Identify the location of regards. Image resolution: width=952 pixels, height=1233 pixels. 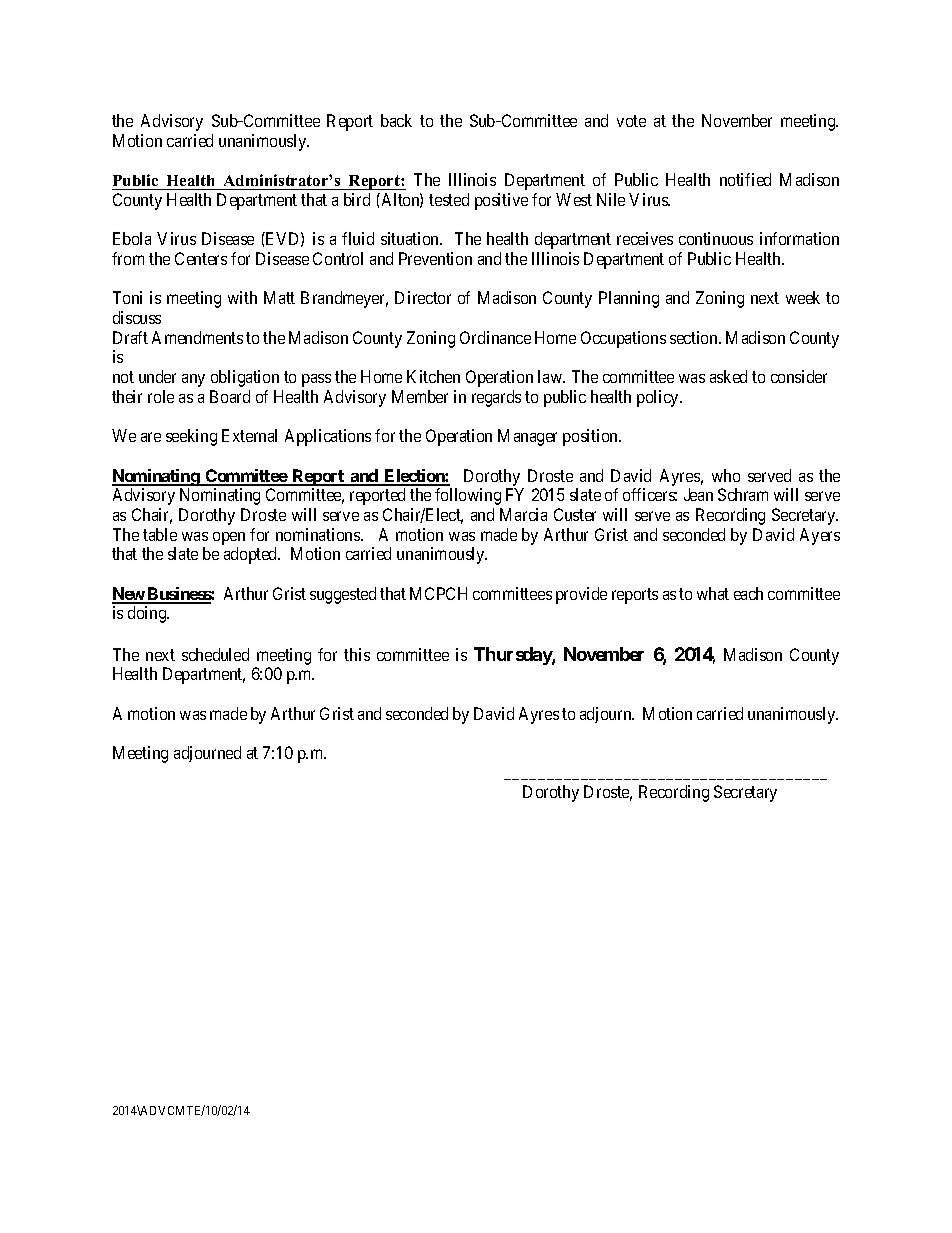
(496, 398).
